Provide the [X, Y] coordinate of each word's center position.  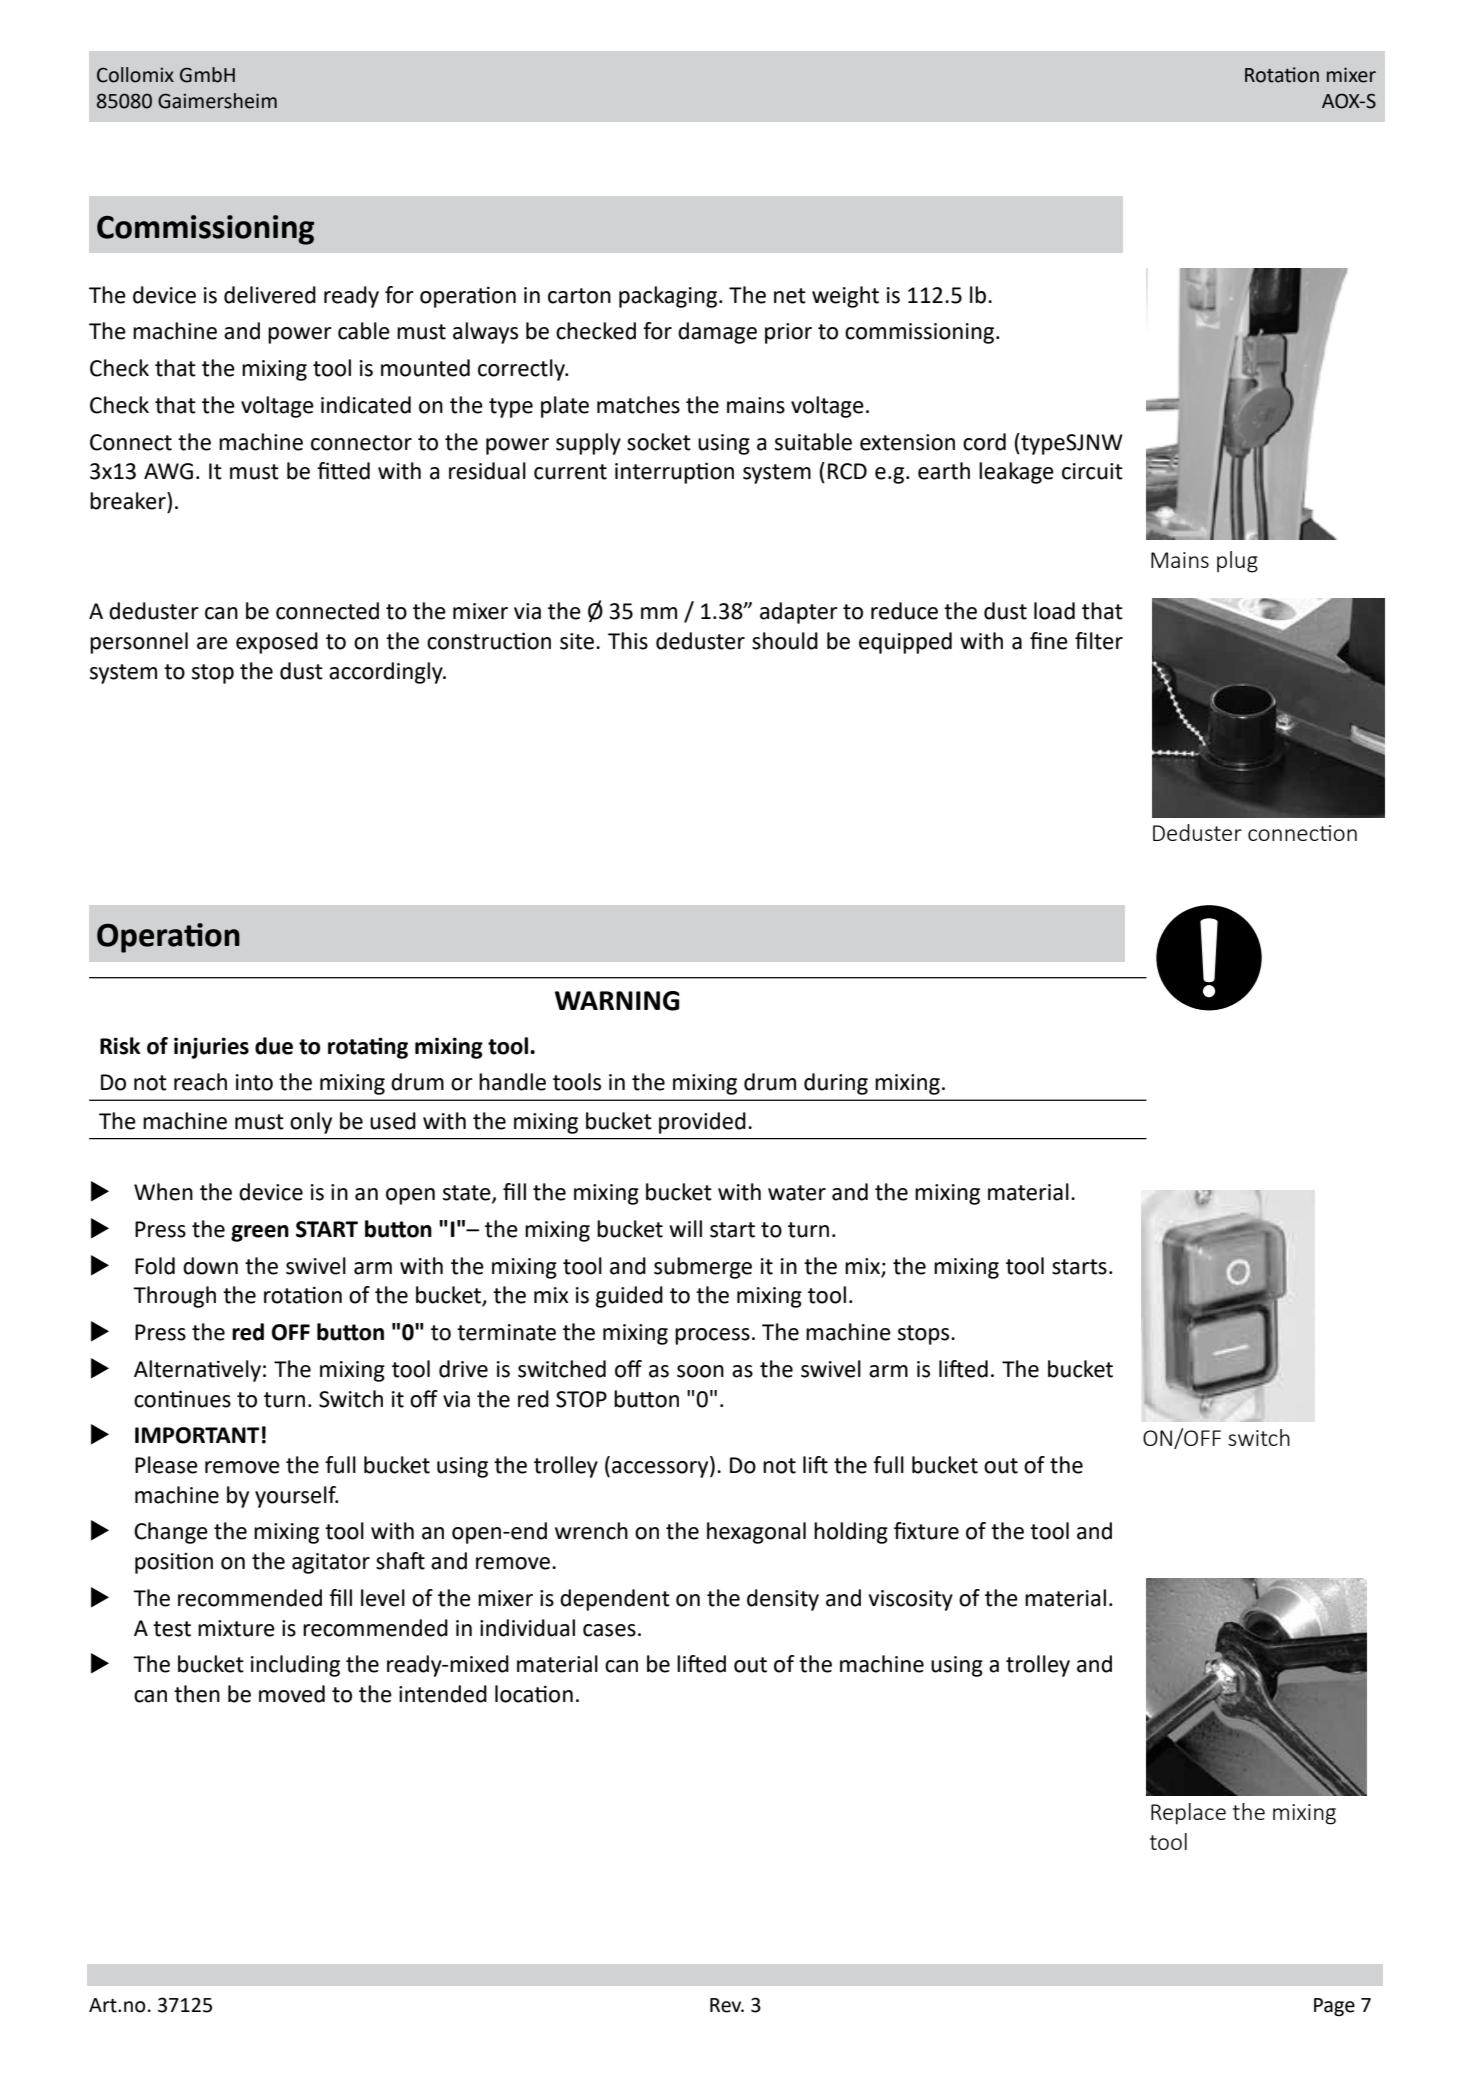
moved [292, 1694]
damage [717, 333]
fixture [926, 1531]
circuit [1092, 471]
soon [700, 1371]
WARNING [617, 1001]
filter [1099, 641]
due [274, 1046]
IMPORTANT [197, 1435]
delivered [270, 295]
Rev [727, 2005]
